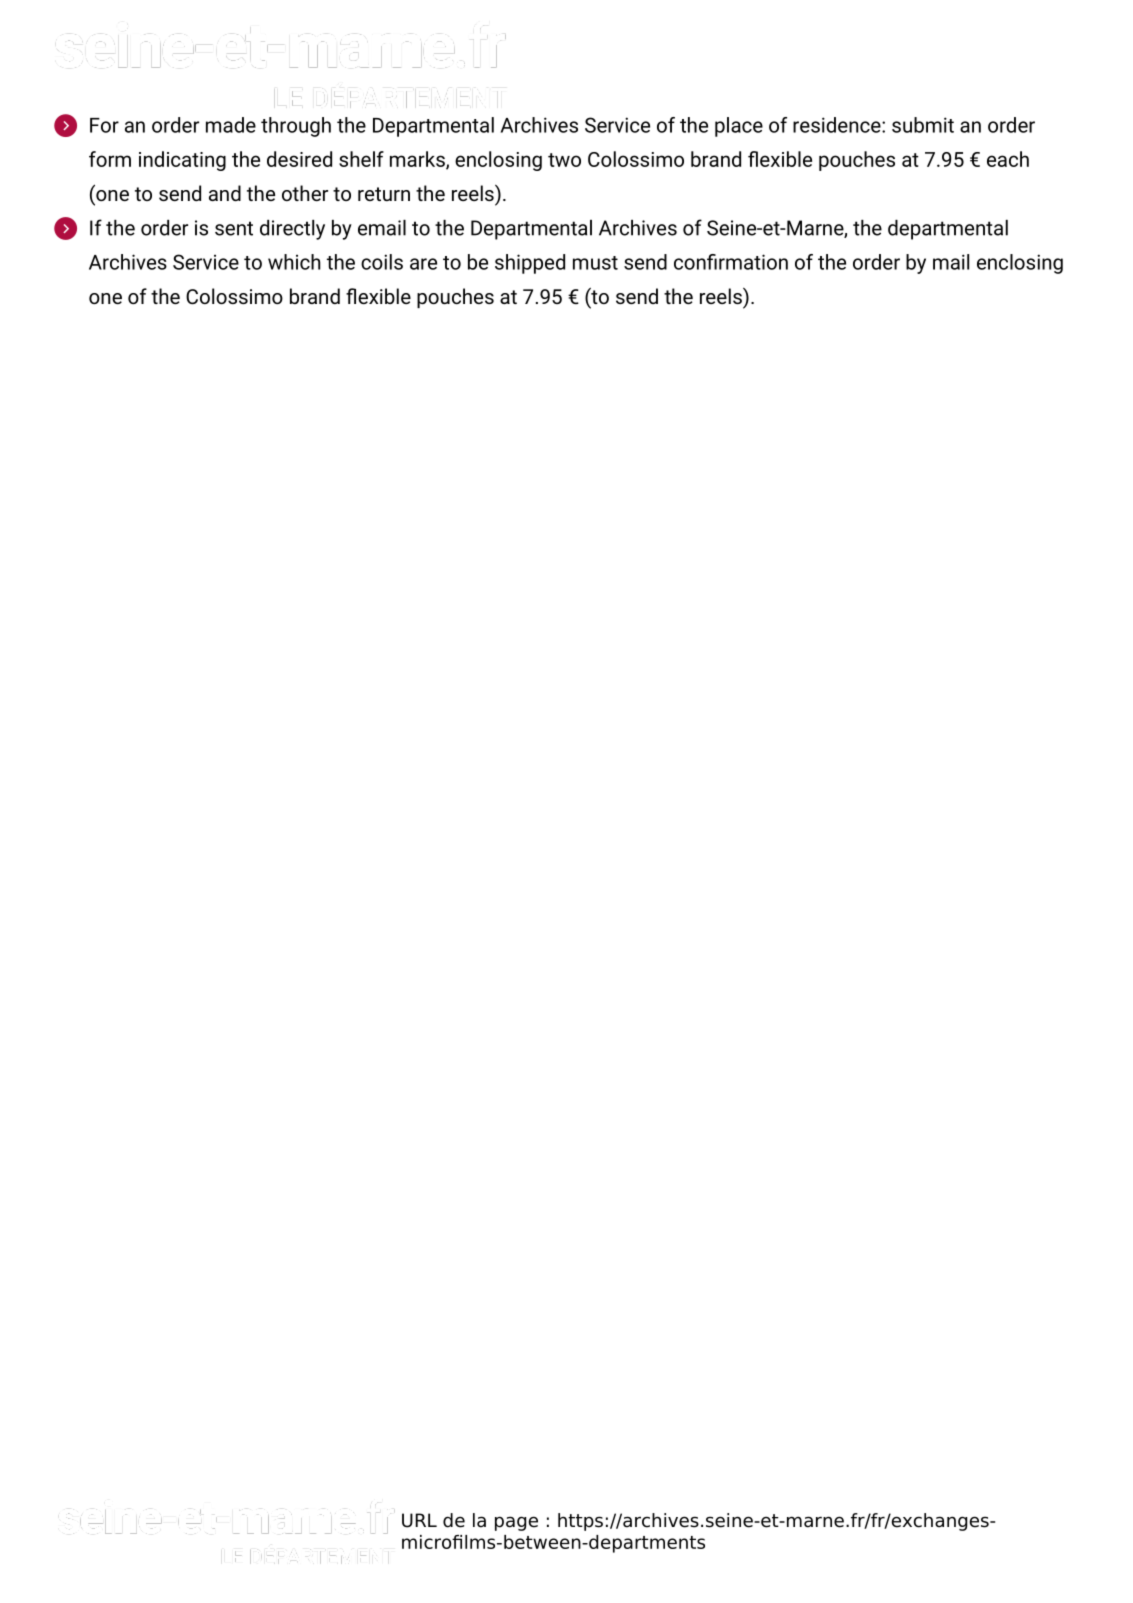  I want to click on page, so click(516, 1523).
